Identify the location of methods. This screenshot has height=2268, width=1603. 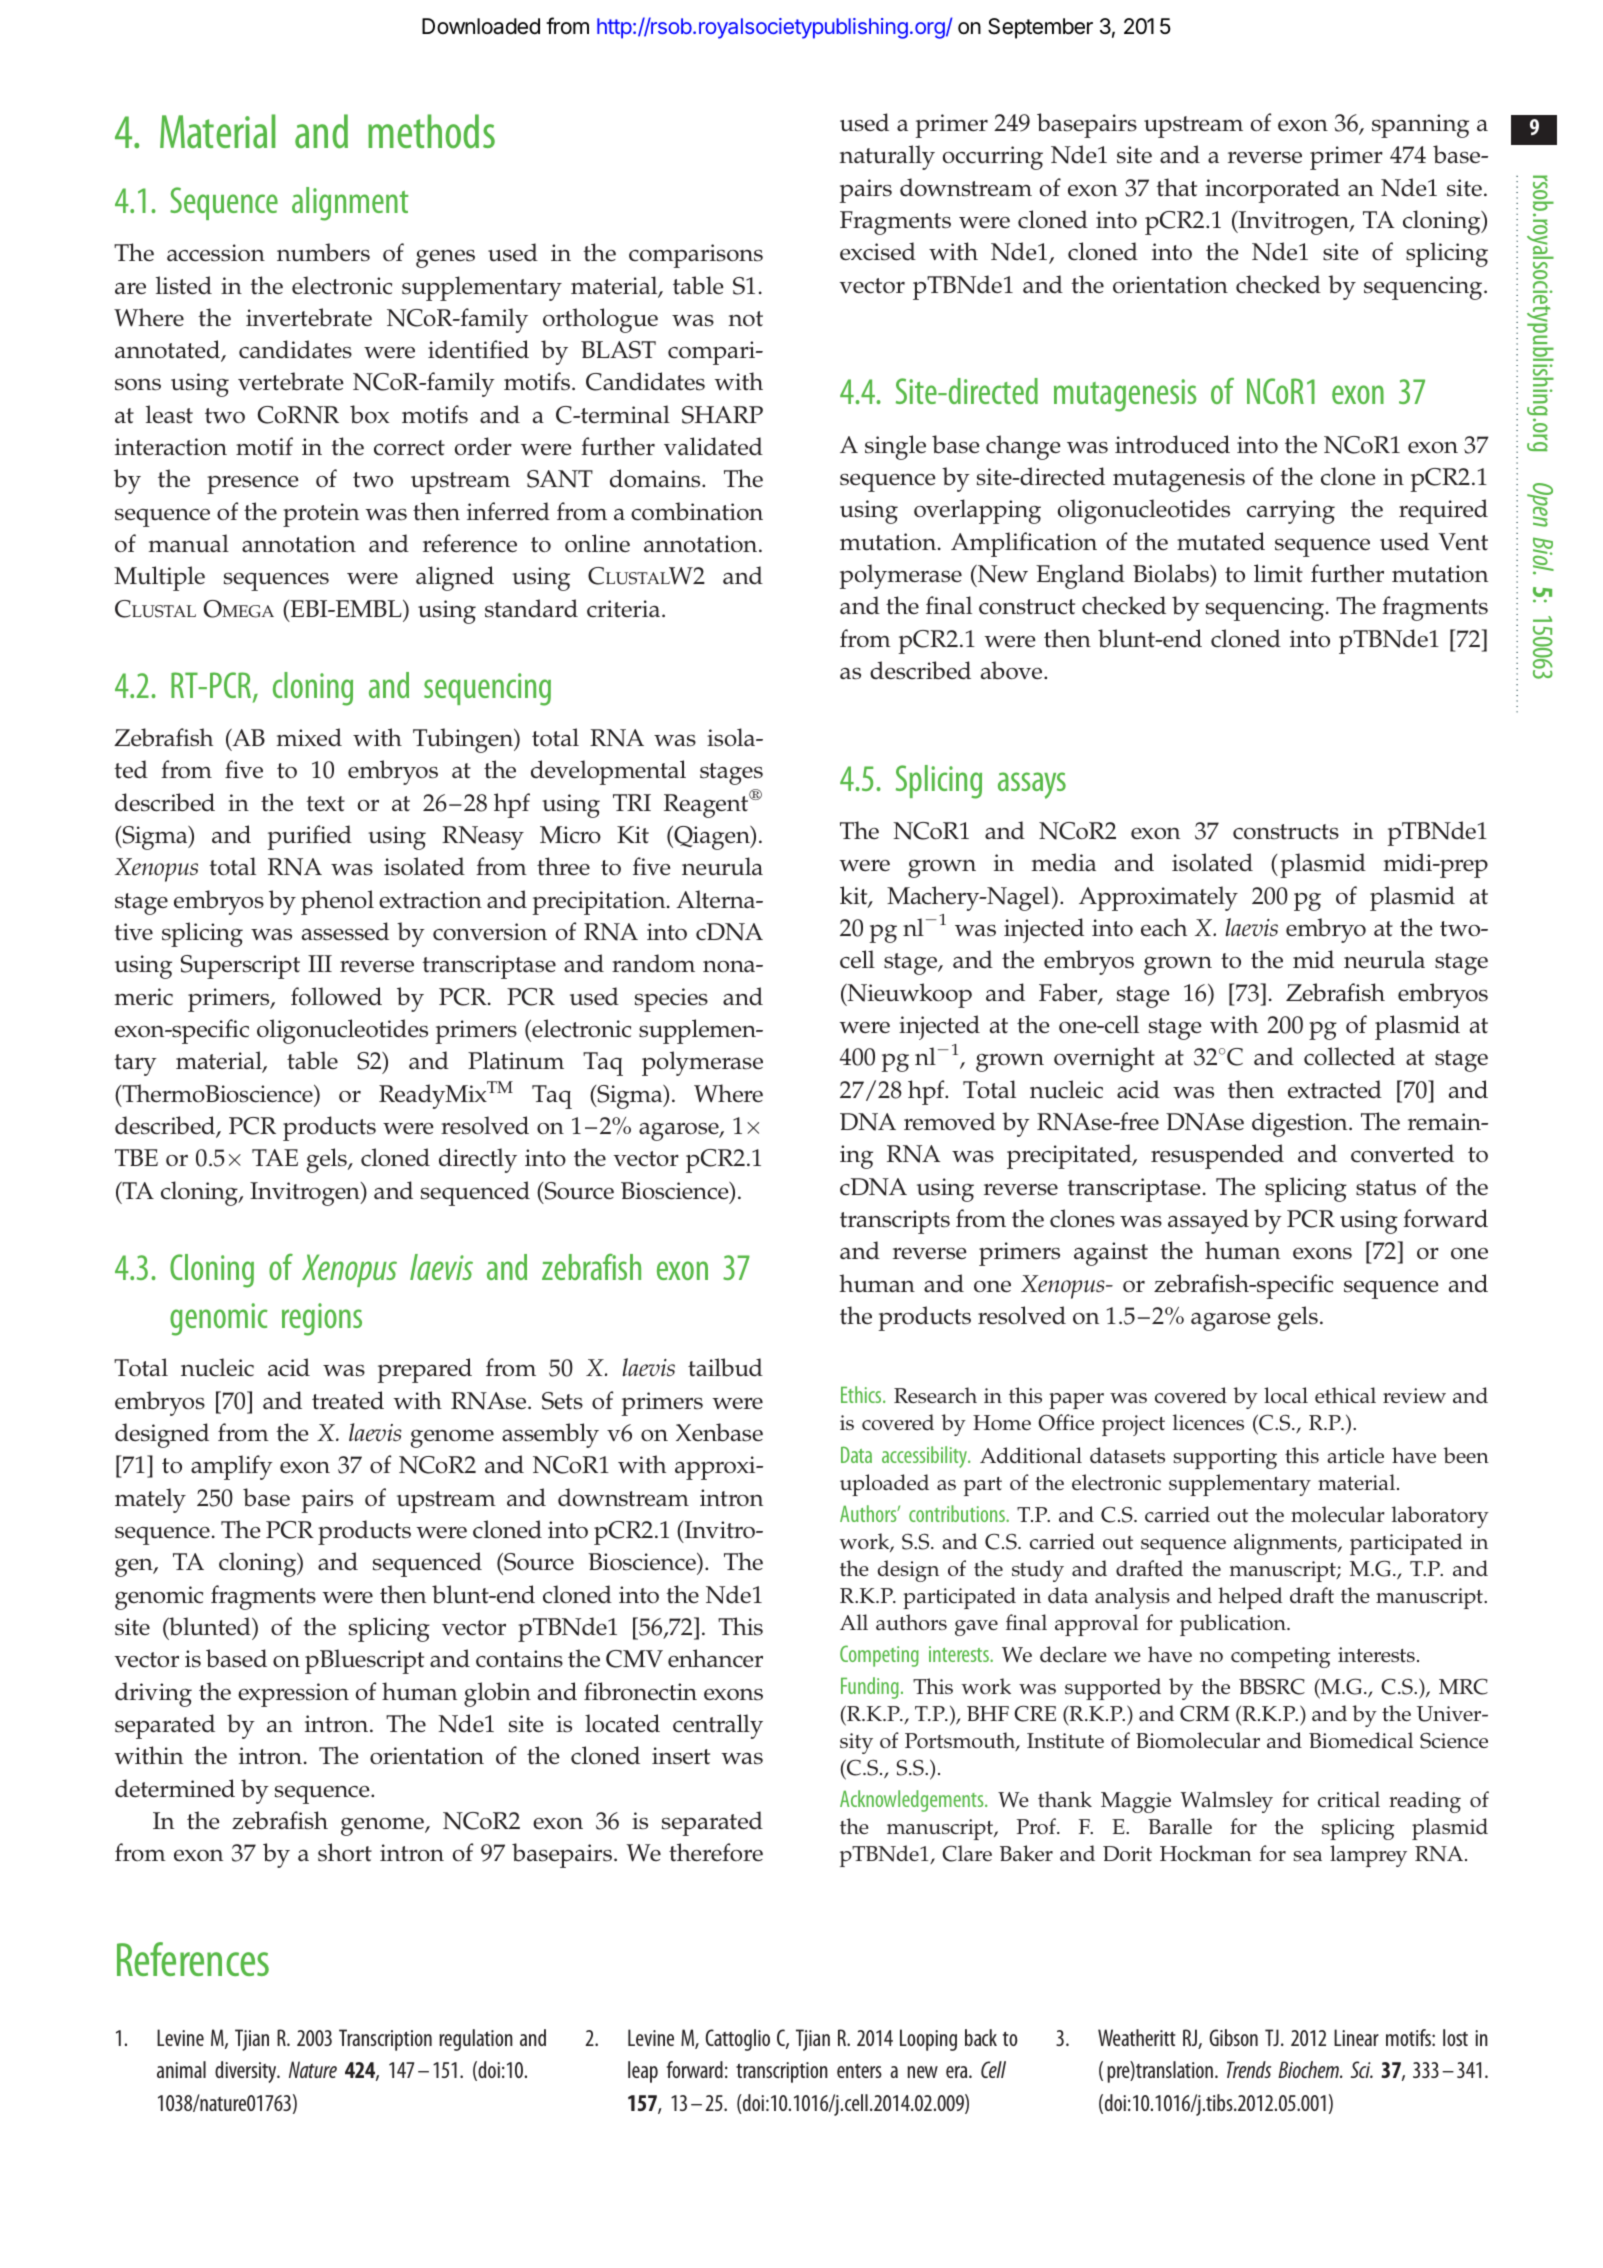
(431, 131).
